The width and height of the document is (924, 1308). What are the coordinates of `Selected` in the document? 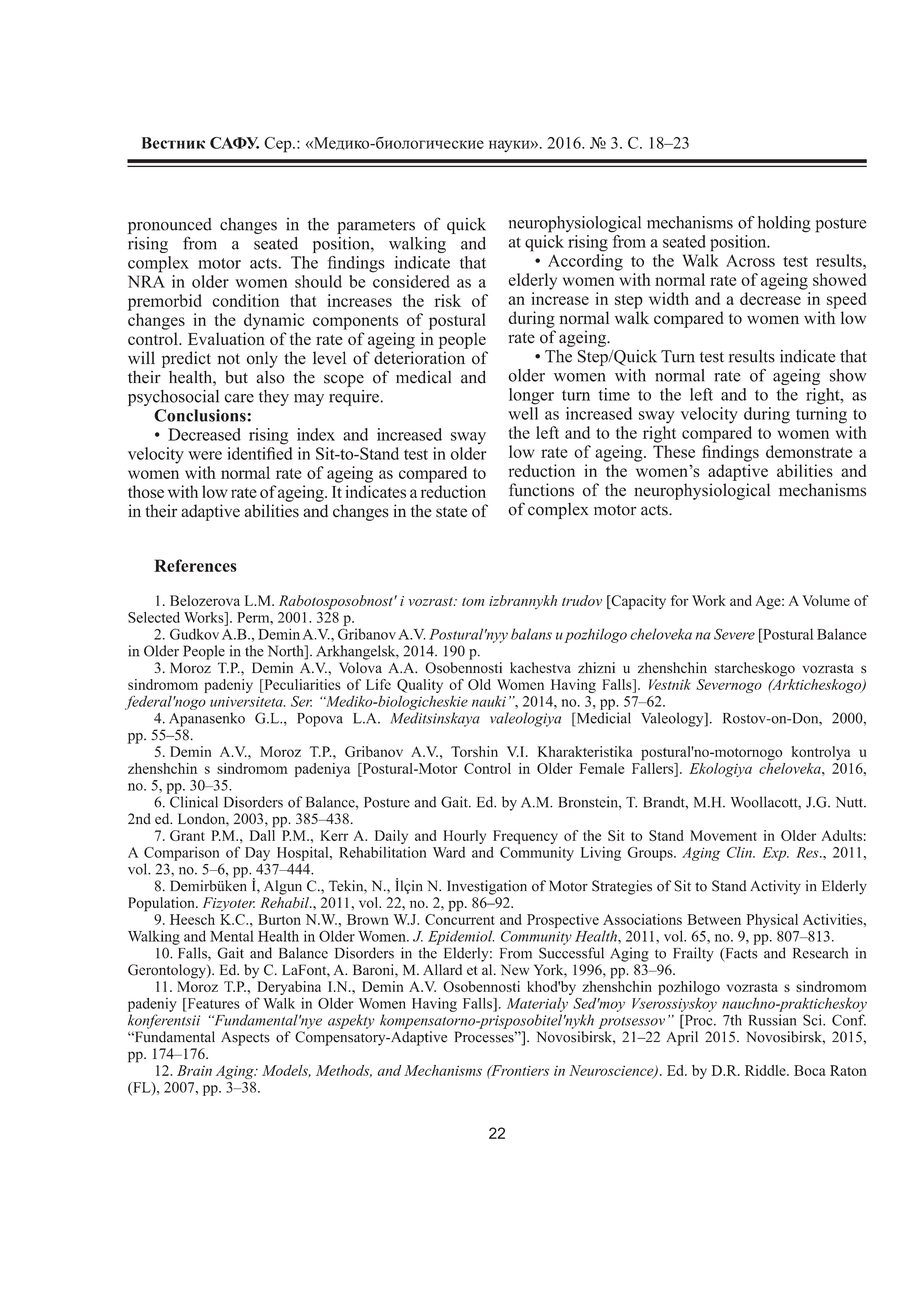 It's located at (154, 617).
